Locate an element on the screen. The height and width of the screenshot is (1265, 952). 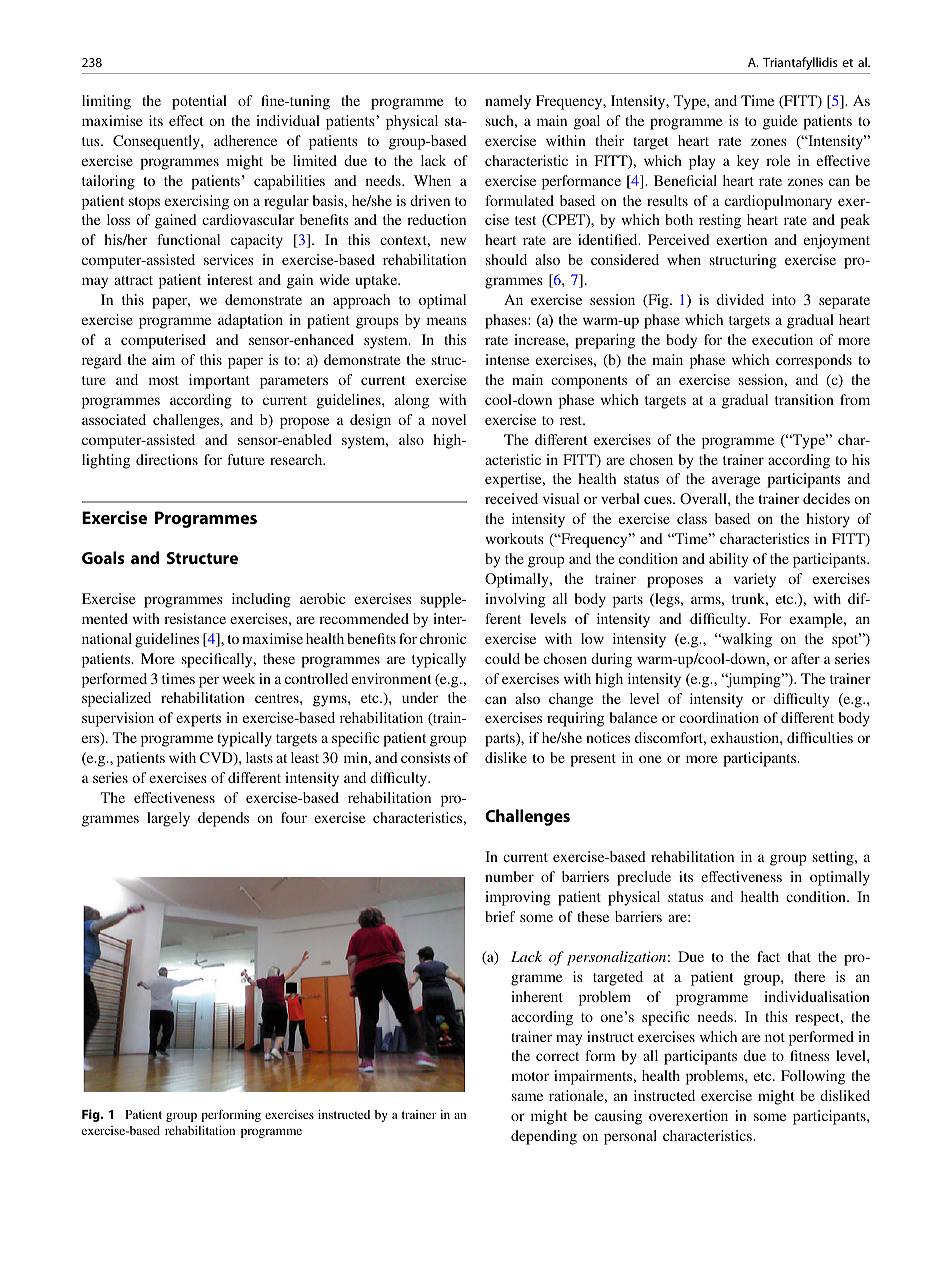
consists is located at coordinates (425, 757).
